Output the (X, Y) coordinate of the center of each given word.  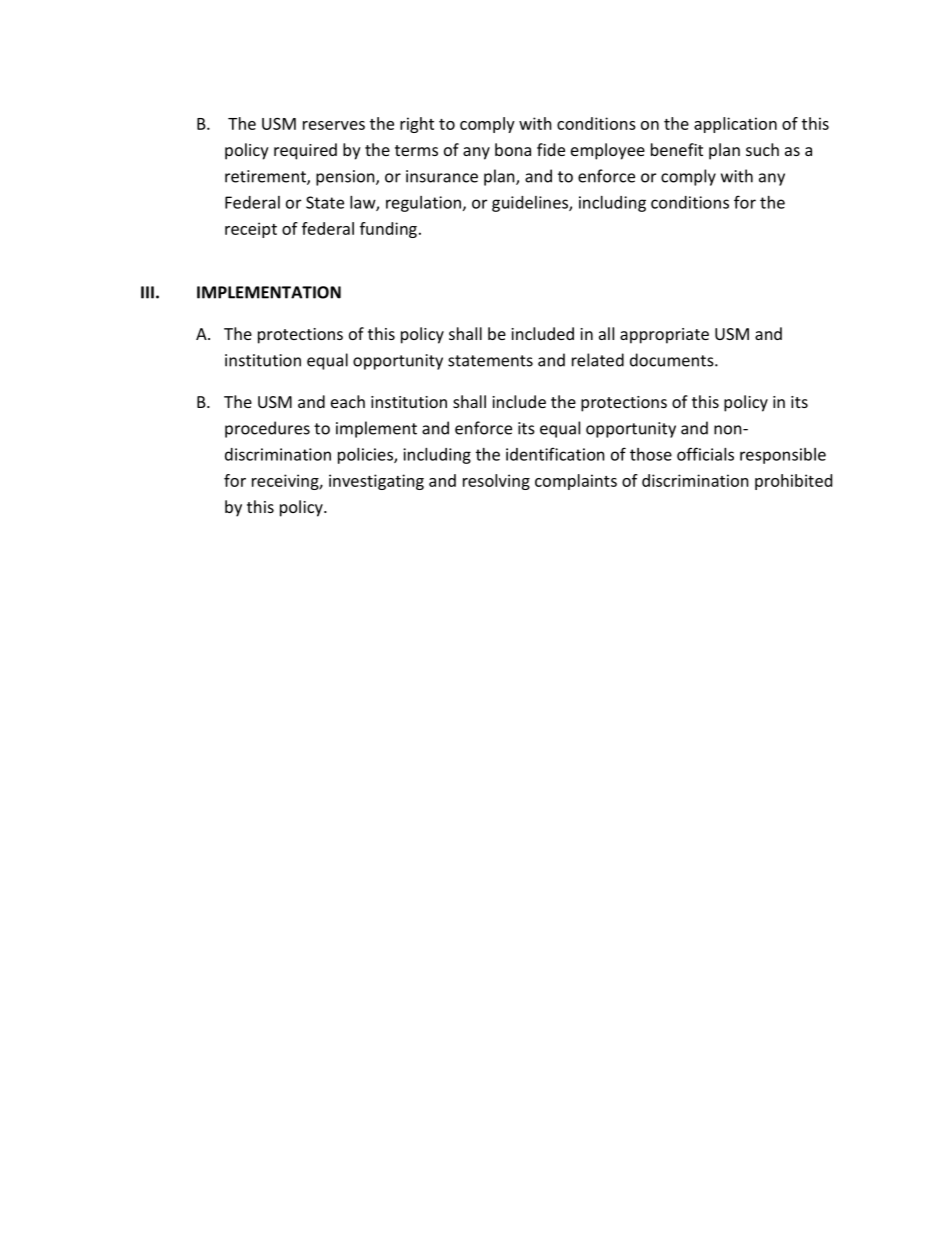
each (348, 401)
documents (673, 360)
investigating (376, 482)
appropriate (664, 336)
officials (705, 454)
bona (513, 149)
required (305, 151)
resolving (496, 482)
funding (388, 230)
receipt (251, 230)
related (598, 360)
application (735, 125)
